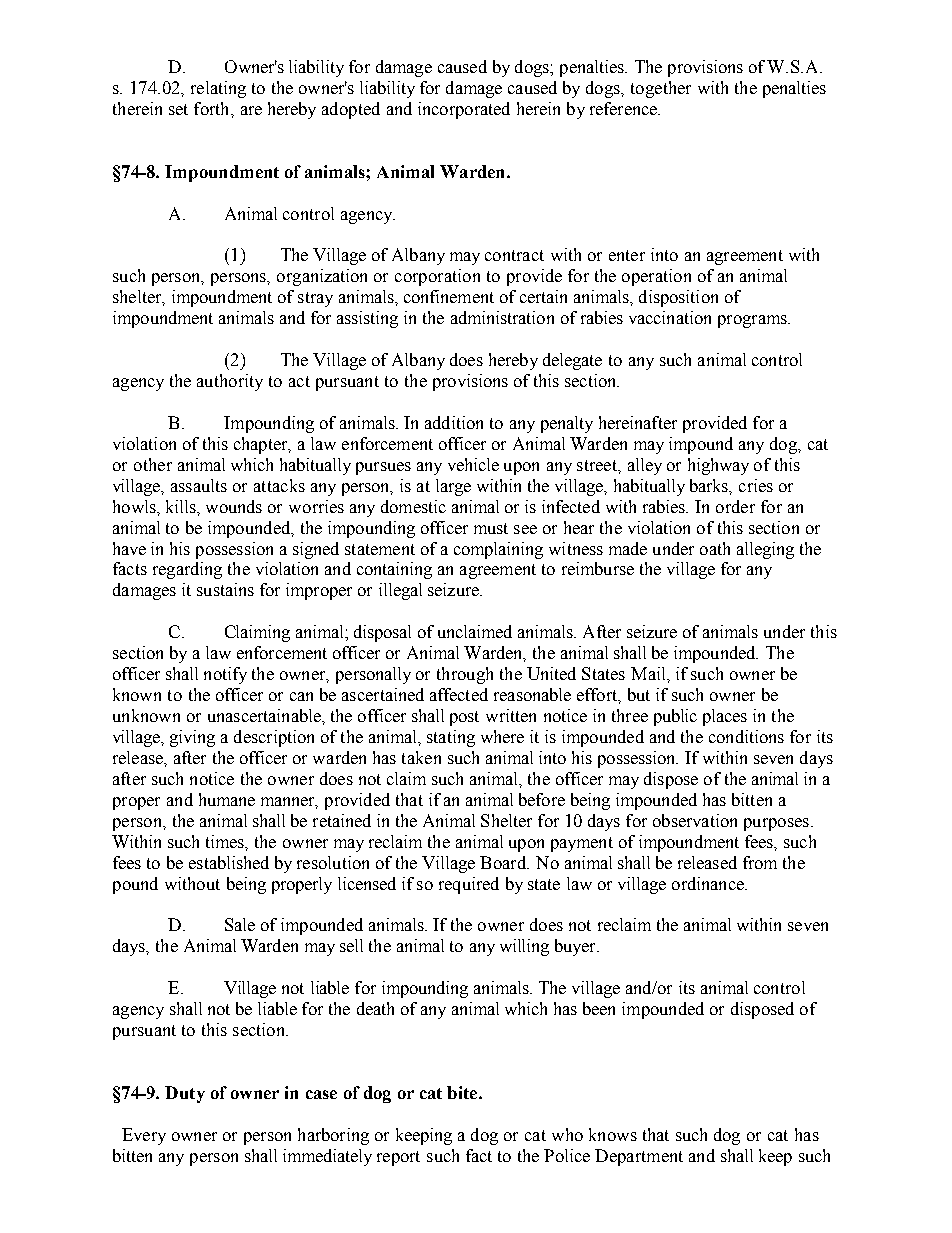  Describe the element at coordinates (229, 862) in the document. I see `established` at that location.
